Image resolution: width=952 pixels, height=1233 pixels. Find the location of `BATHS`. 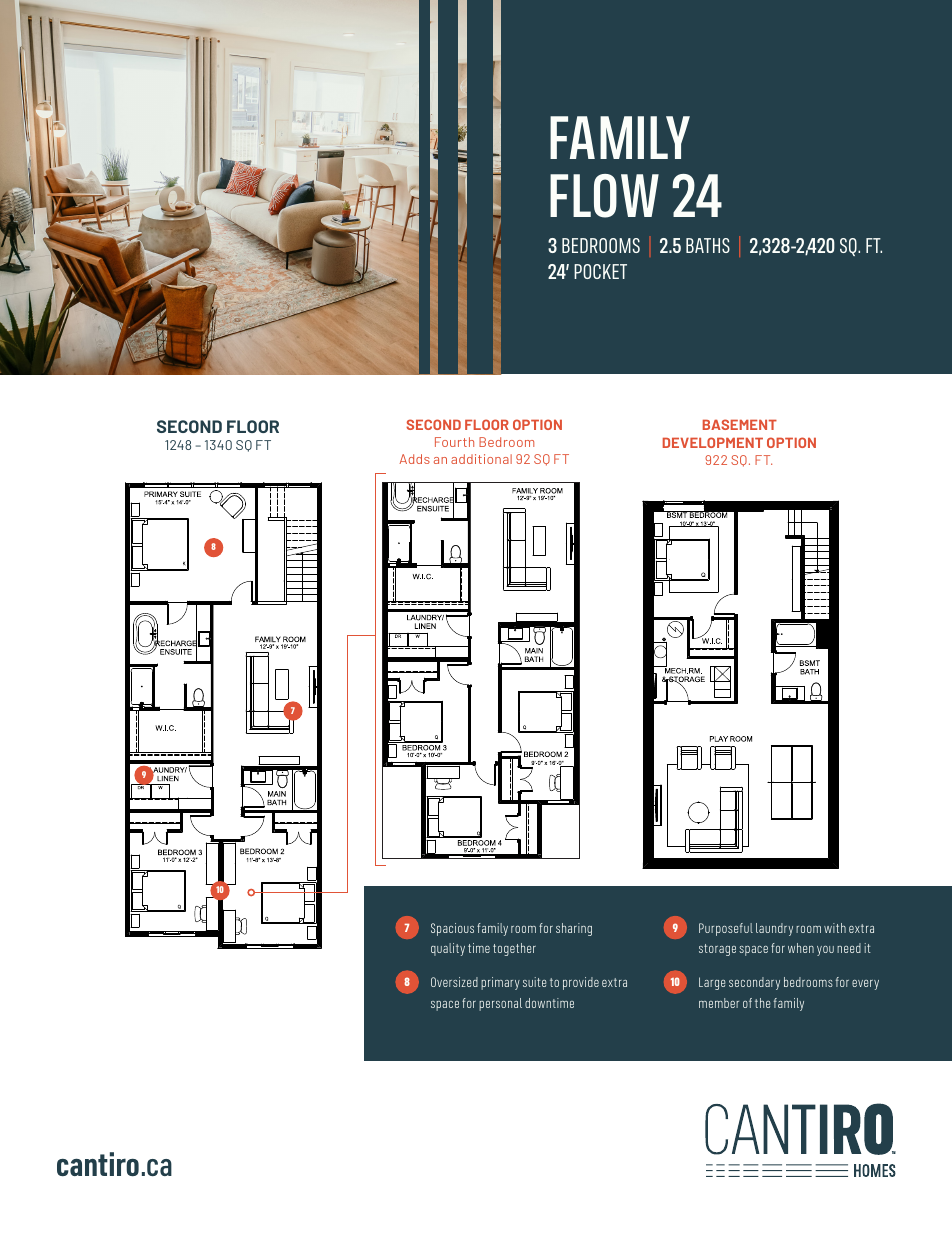

BATHS is located at coordinates (708, 245).
